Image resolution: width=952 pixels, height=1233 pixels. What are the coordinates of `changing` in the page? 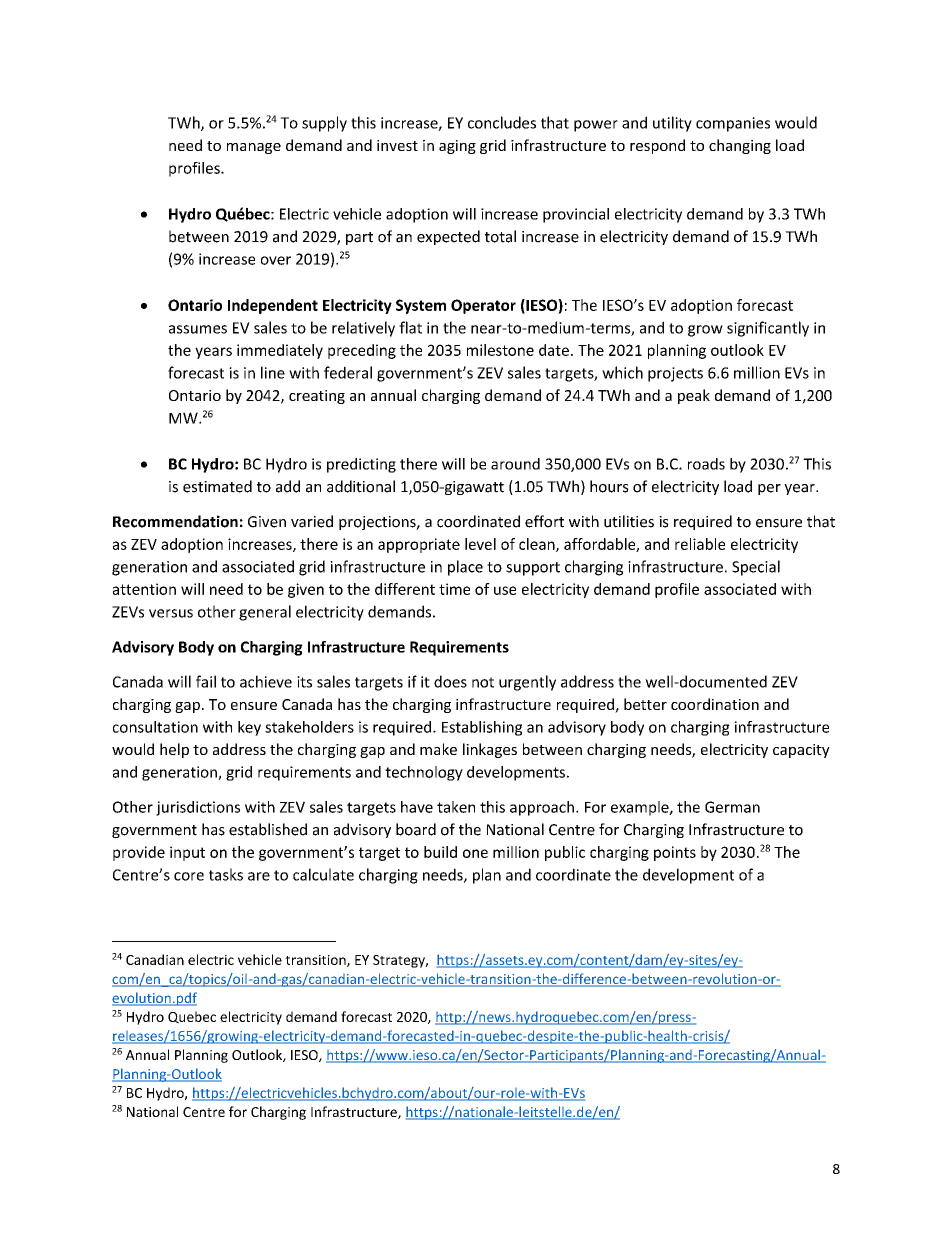 It's located at (740, 146).
